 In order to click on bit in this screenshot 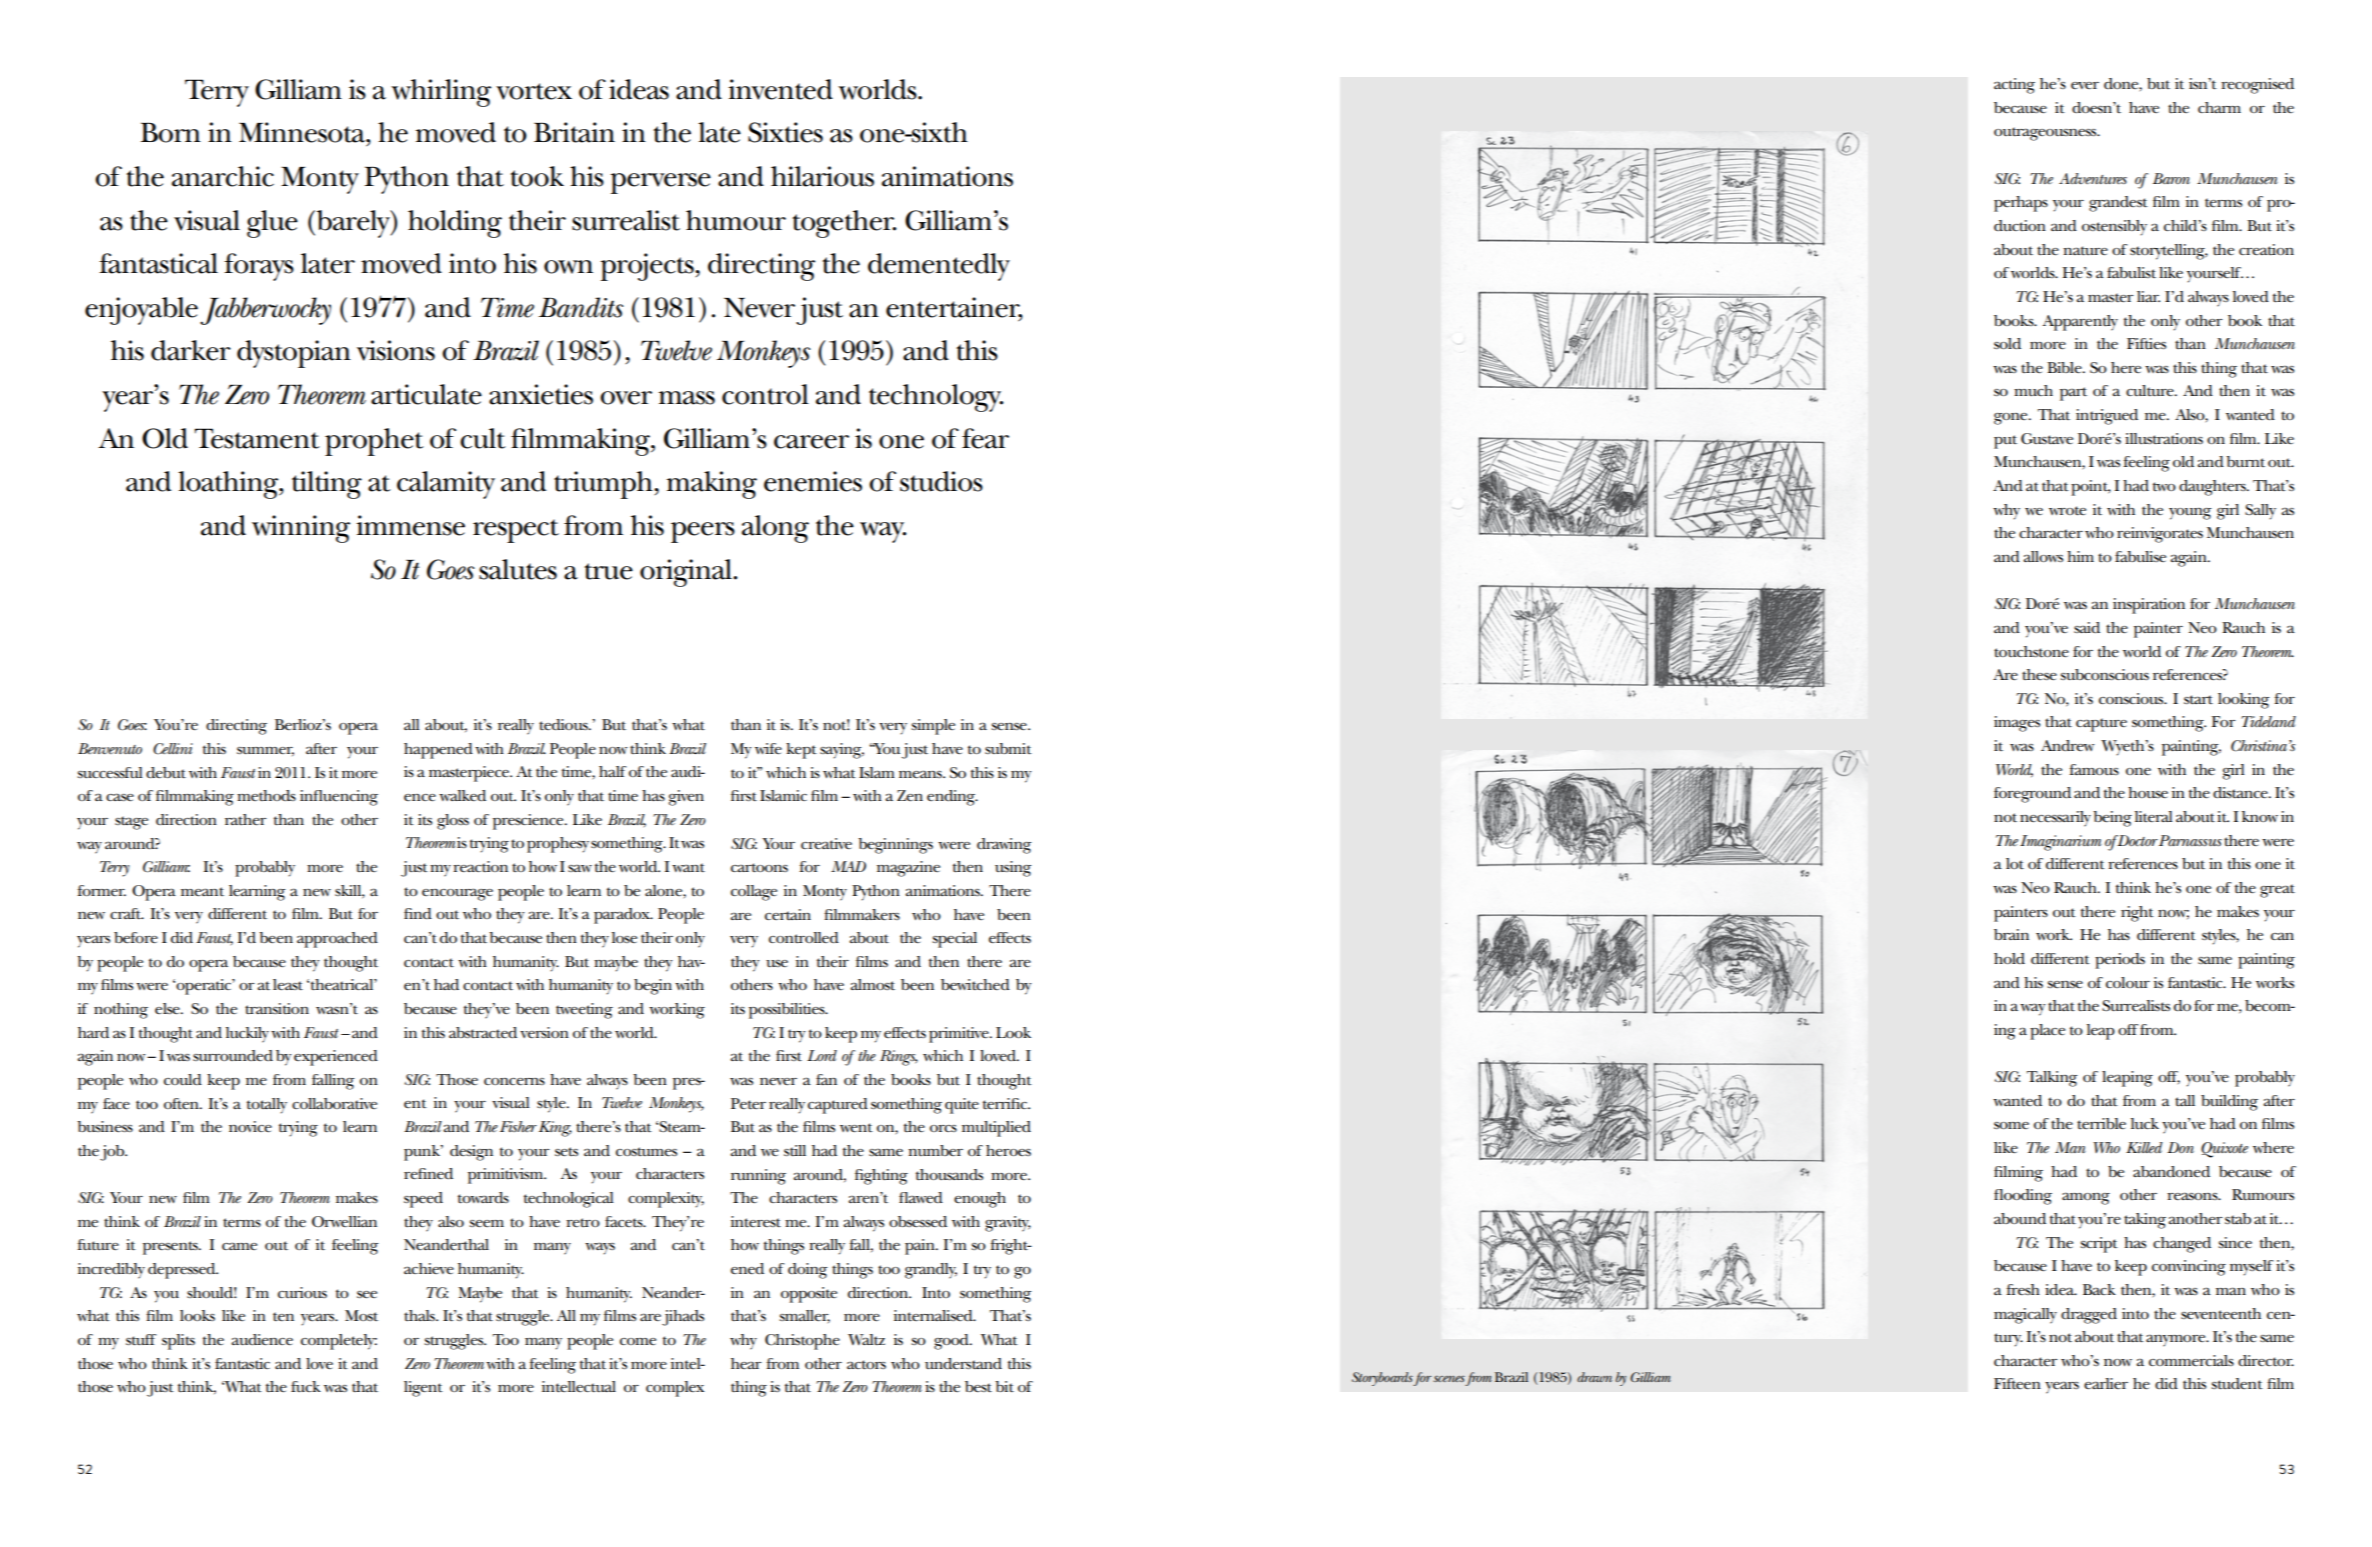, I will do `click(1004, 1386)`.
